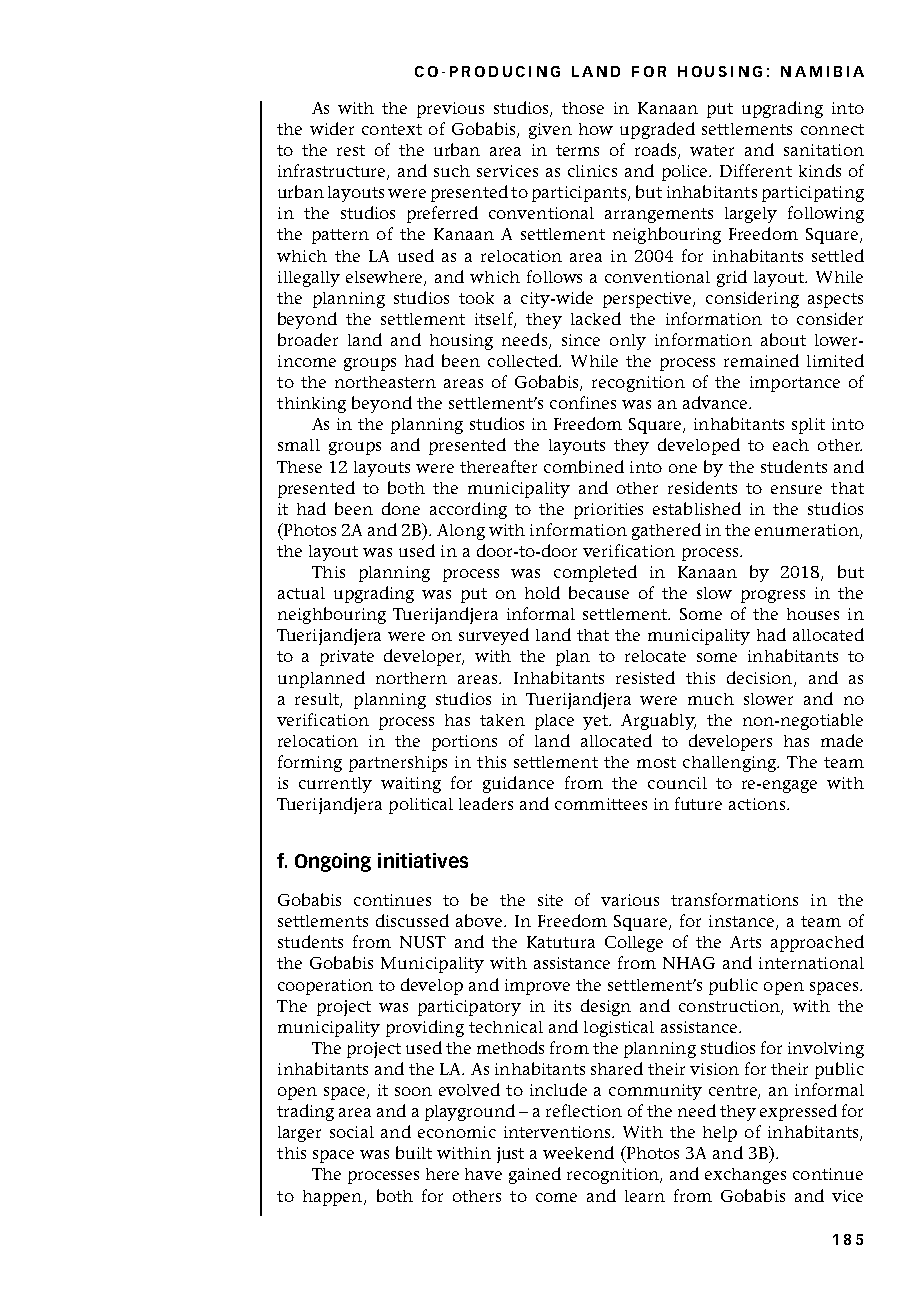 Image resolution: width=924 pixels, height=1316 pixels. I want to click on northeastern, so click(385, 382).
